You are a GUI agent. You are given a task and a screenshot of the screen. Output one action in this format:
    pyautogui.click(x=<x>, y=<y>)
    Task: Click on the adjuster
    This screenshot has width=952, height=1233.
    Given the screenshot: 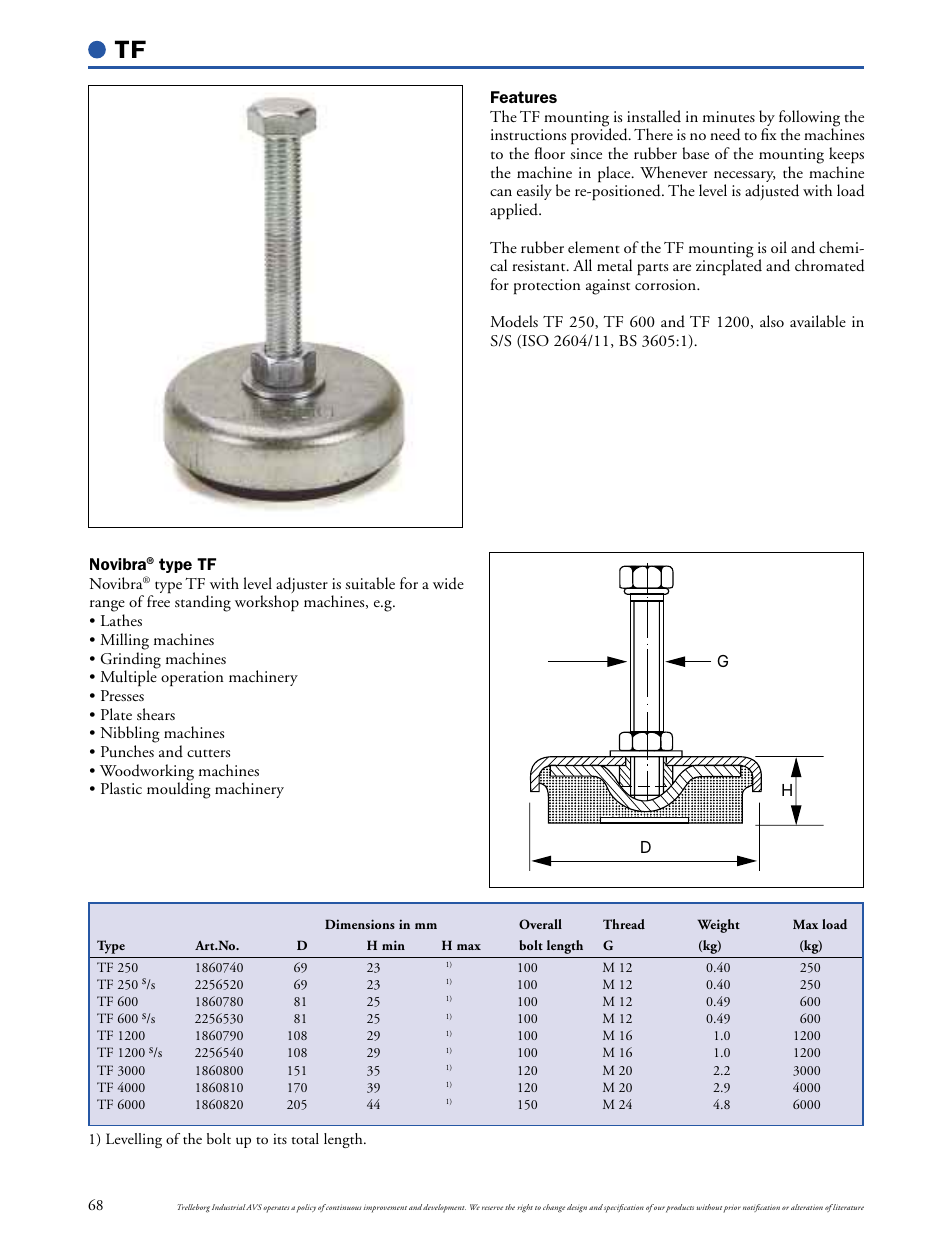 What is the action you would take?
    pyautogui.click(x=301, y=586)
